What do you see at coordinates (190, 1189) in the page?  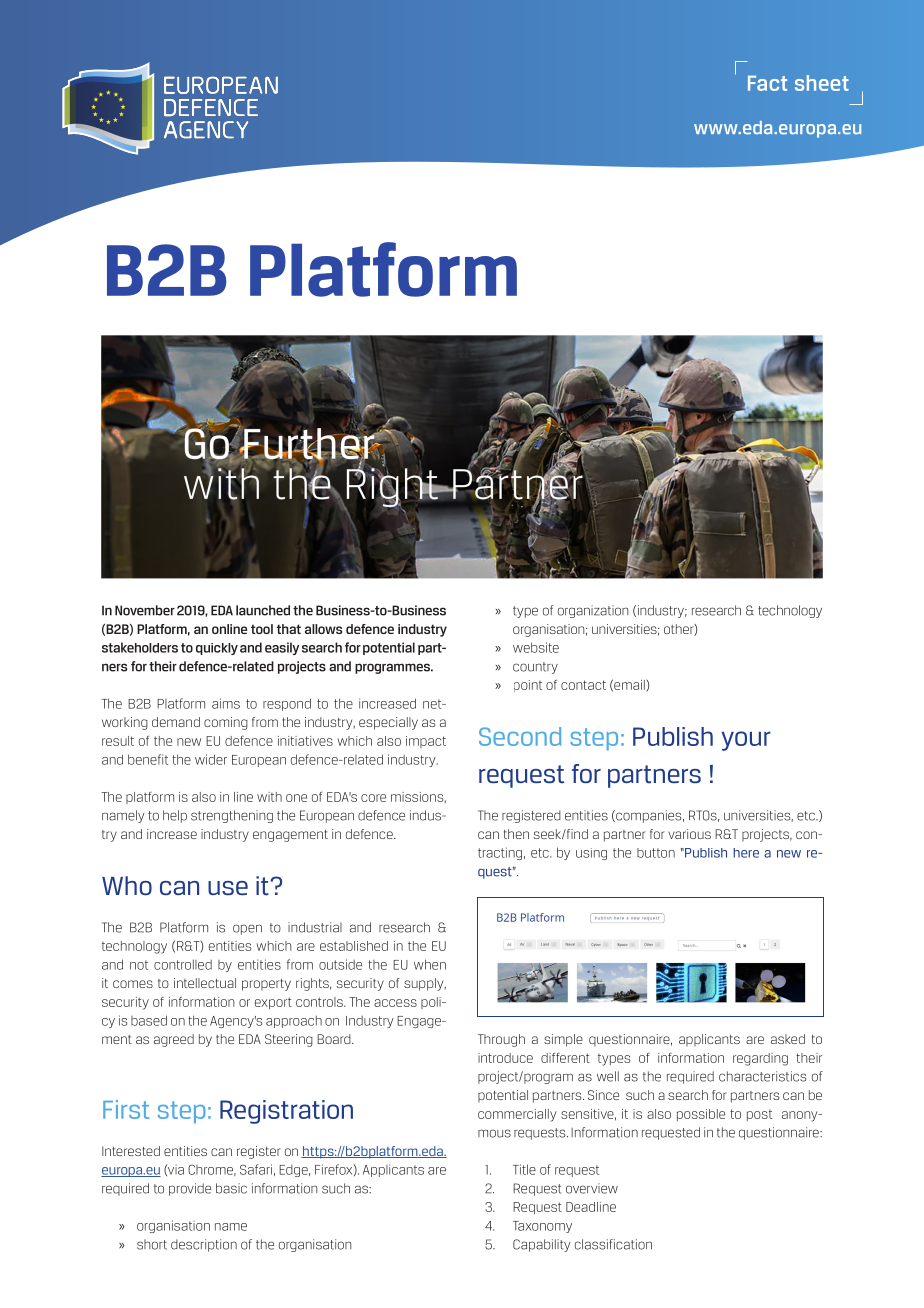 I see `provide` at bounding box center [190, 1189].
